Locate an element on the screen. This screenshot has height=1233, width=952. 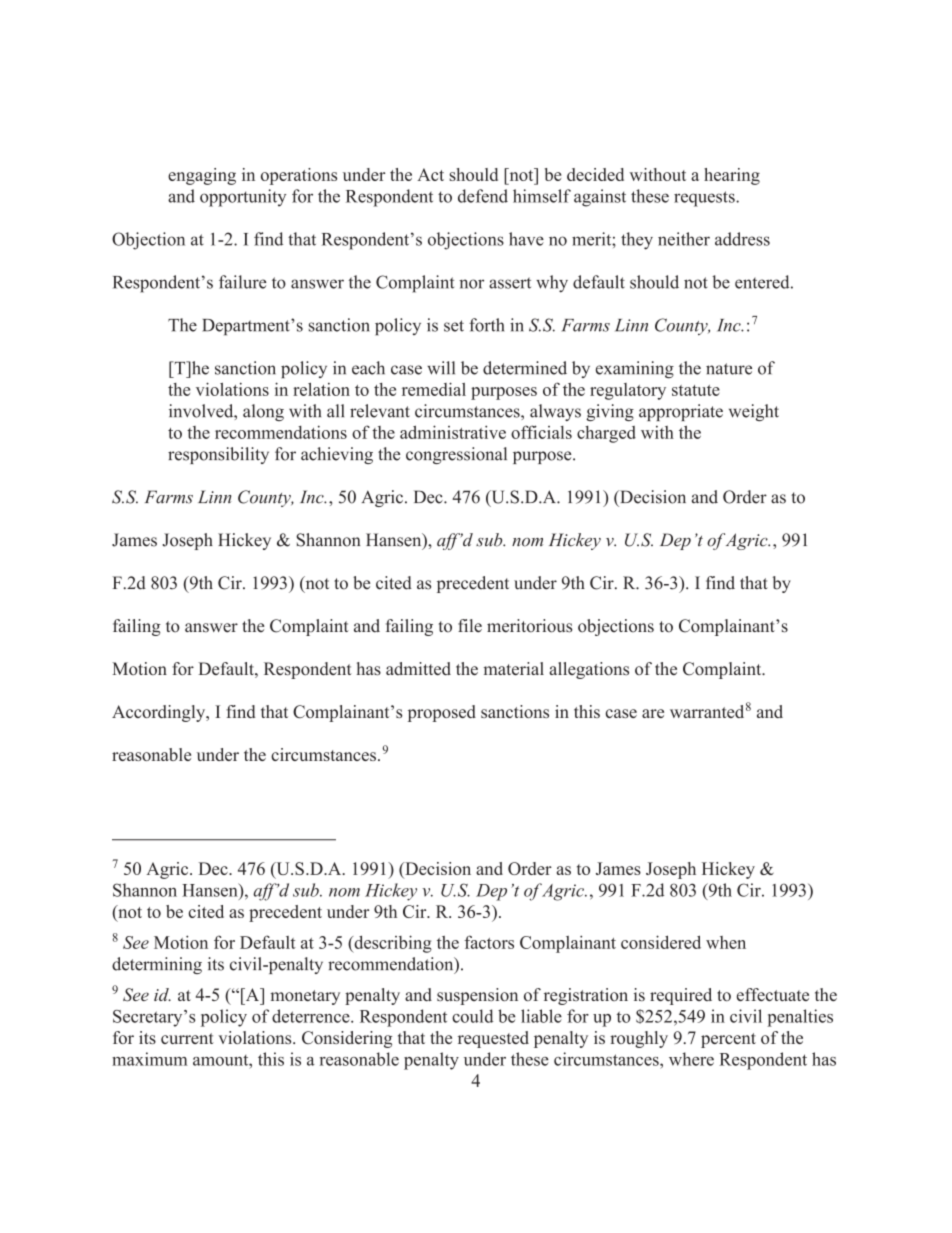
requested is located at coordinates (493, 1039).
